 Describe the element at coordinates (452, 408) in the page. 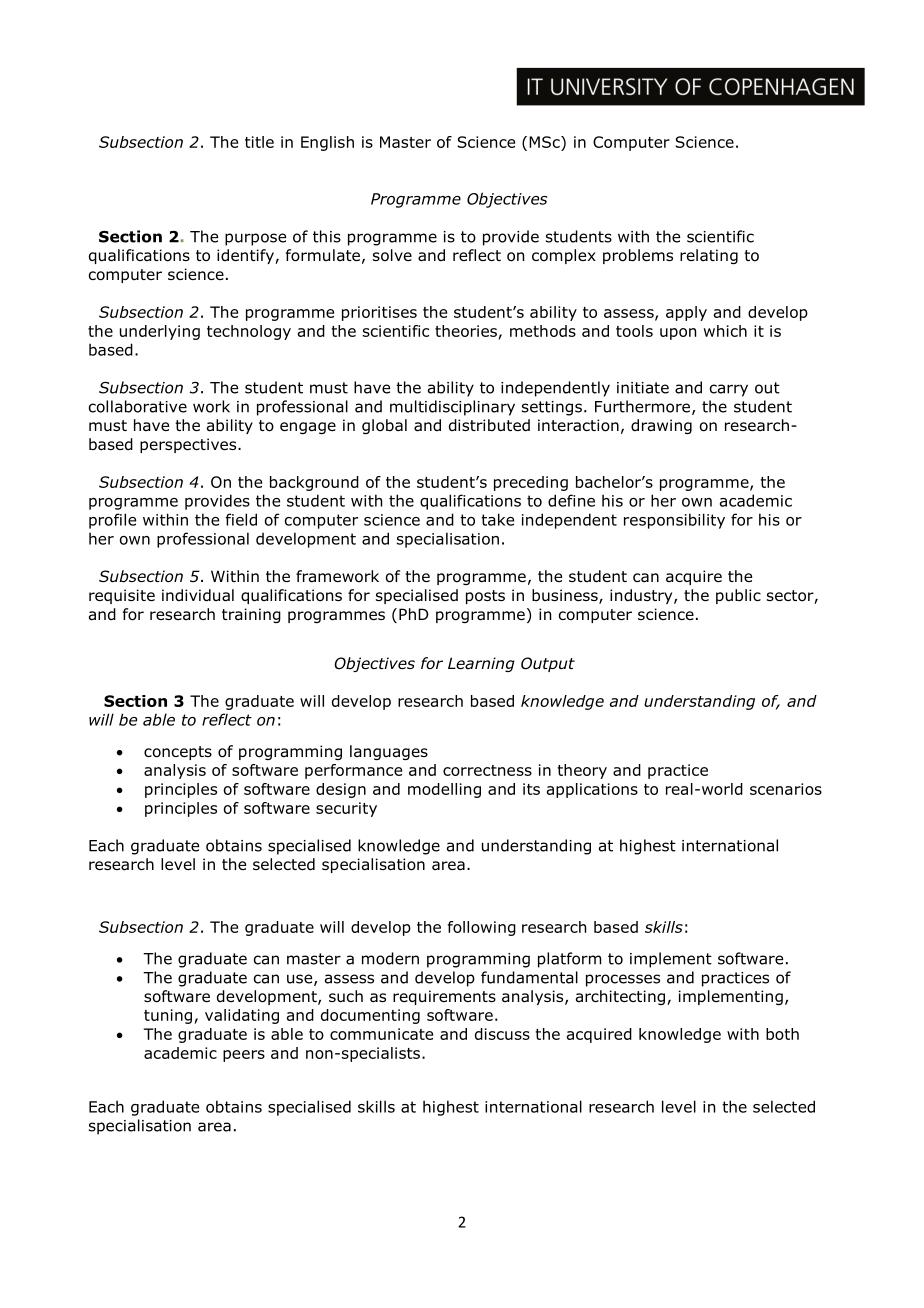

I see `multidisciplinary` at that location.
